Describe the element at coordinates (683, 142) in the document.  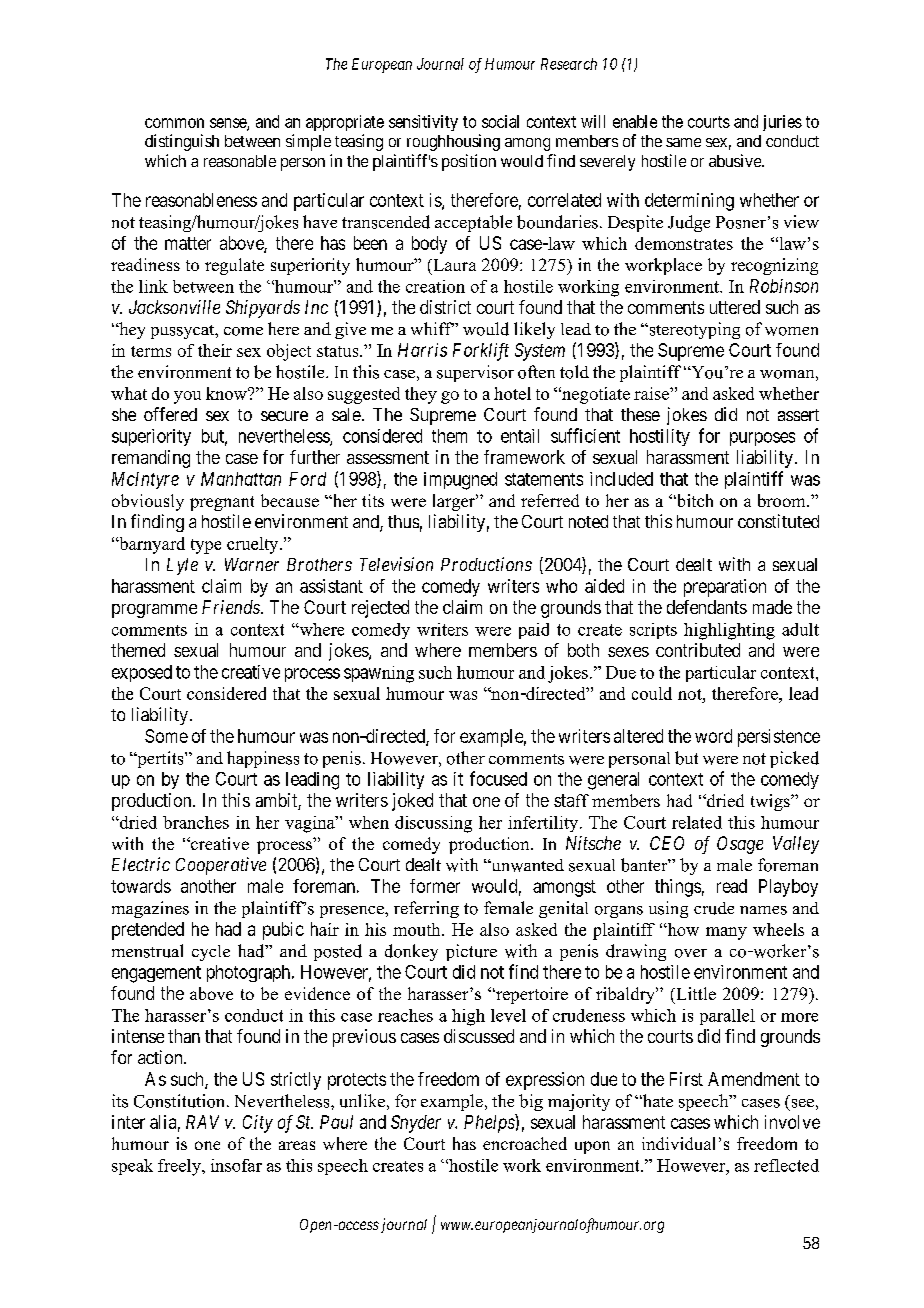
I see `same` at that location.
